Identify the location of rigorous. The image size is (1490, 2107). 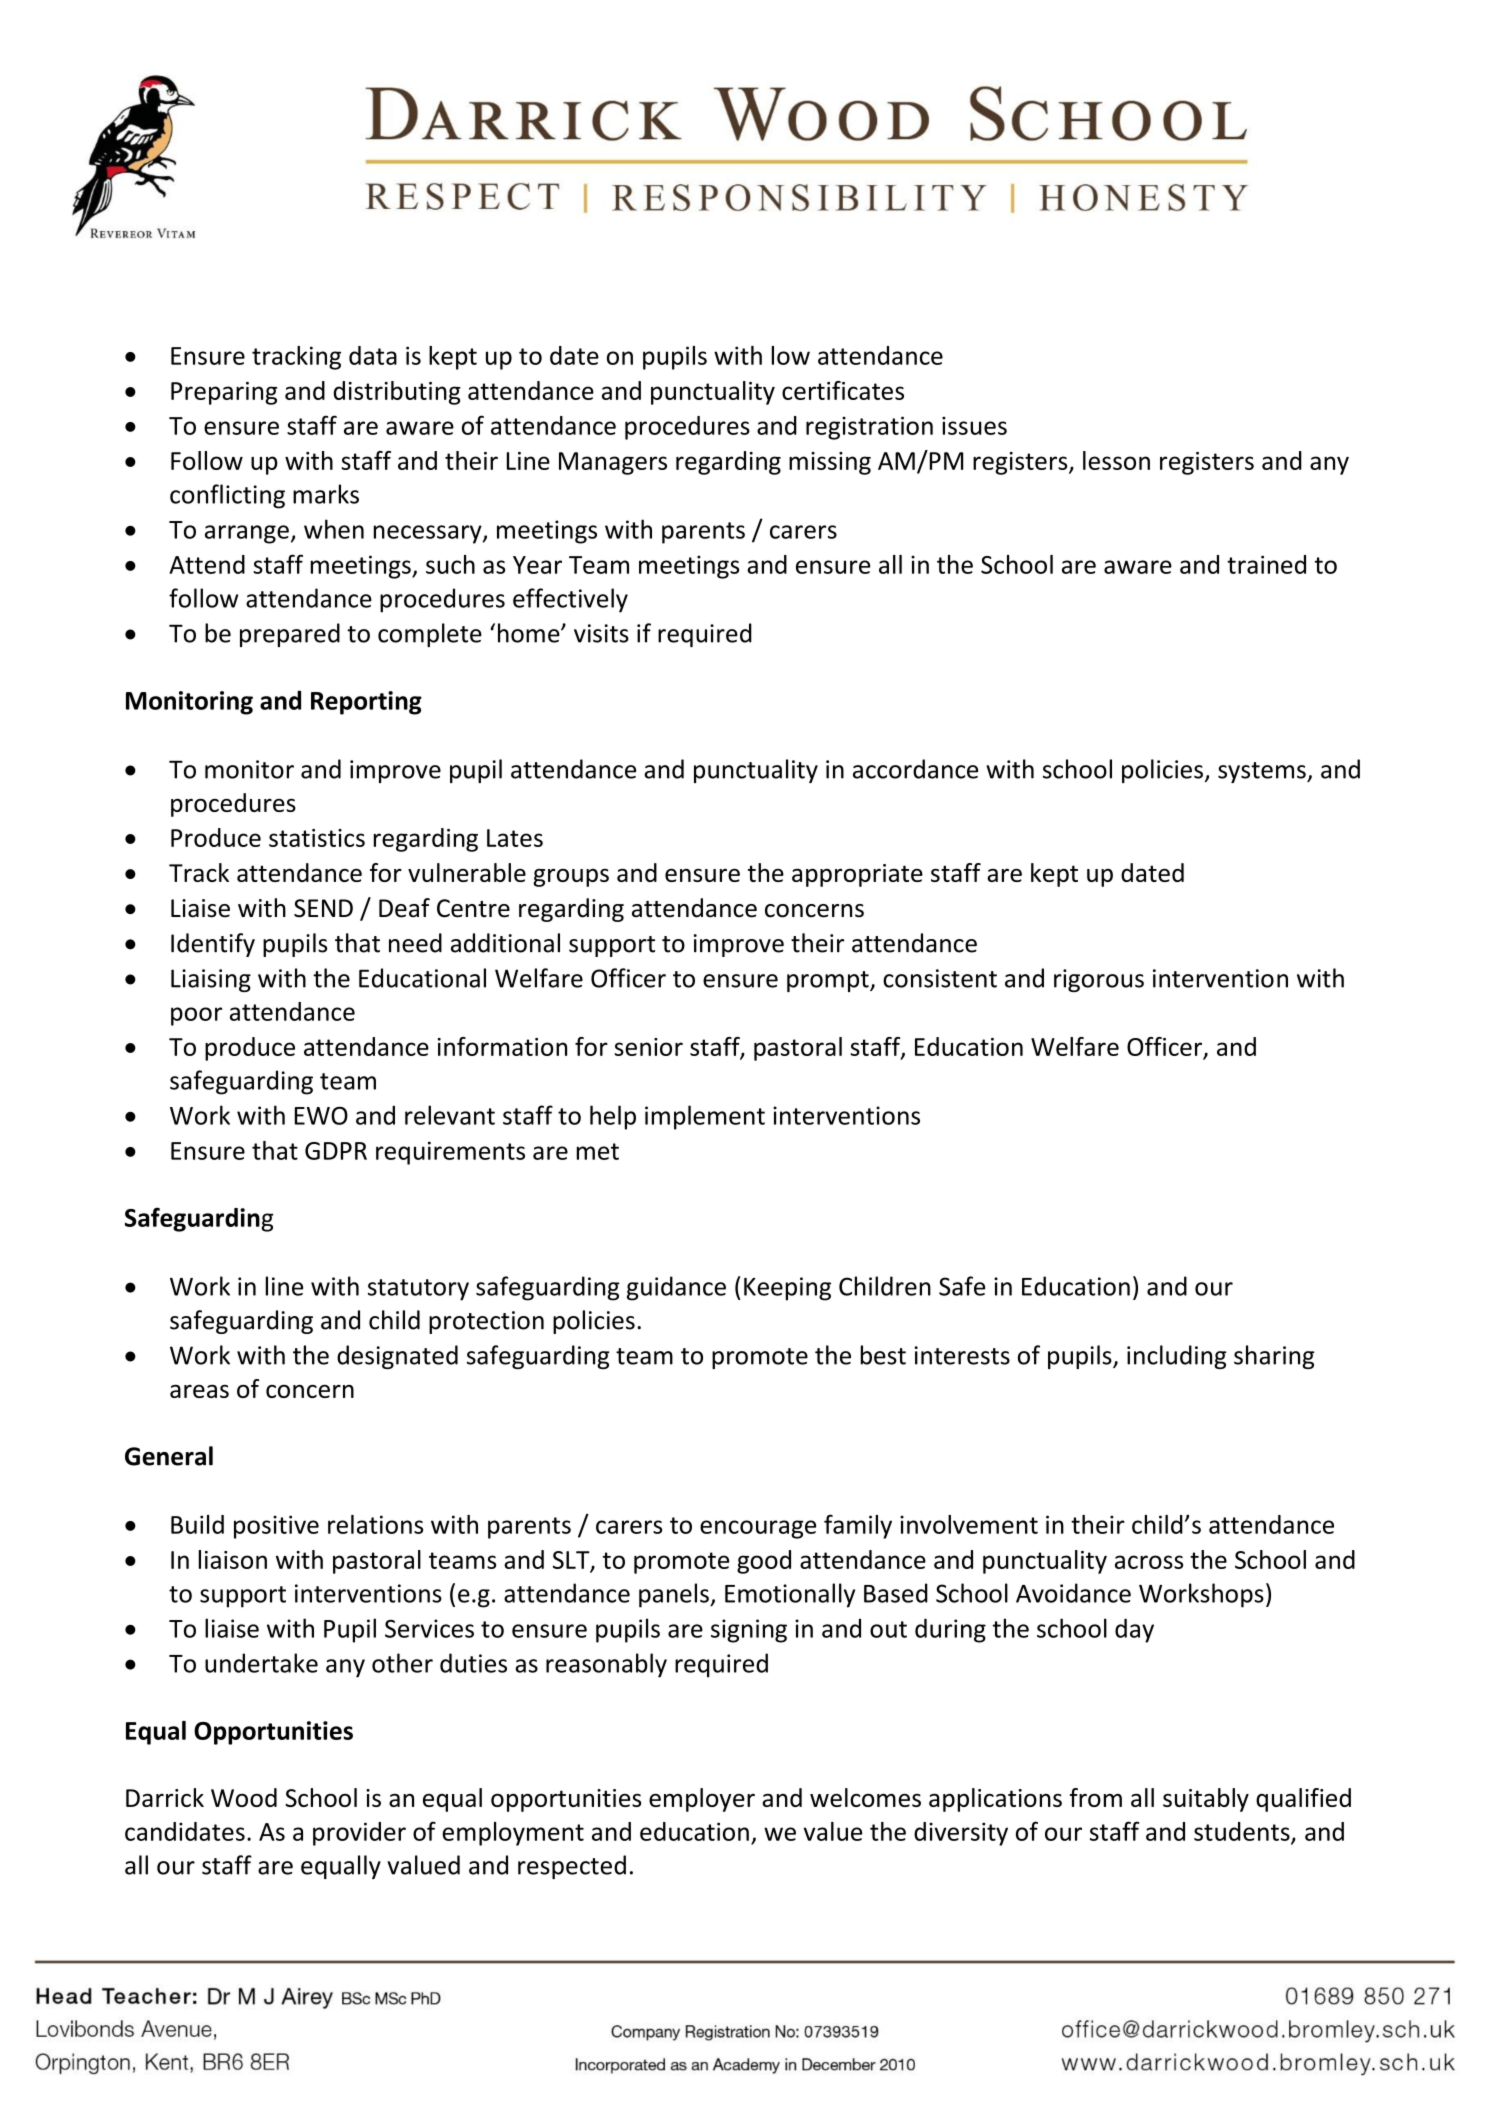
(1099, 980).
